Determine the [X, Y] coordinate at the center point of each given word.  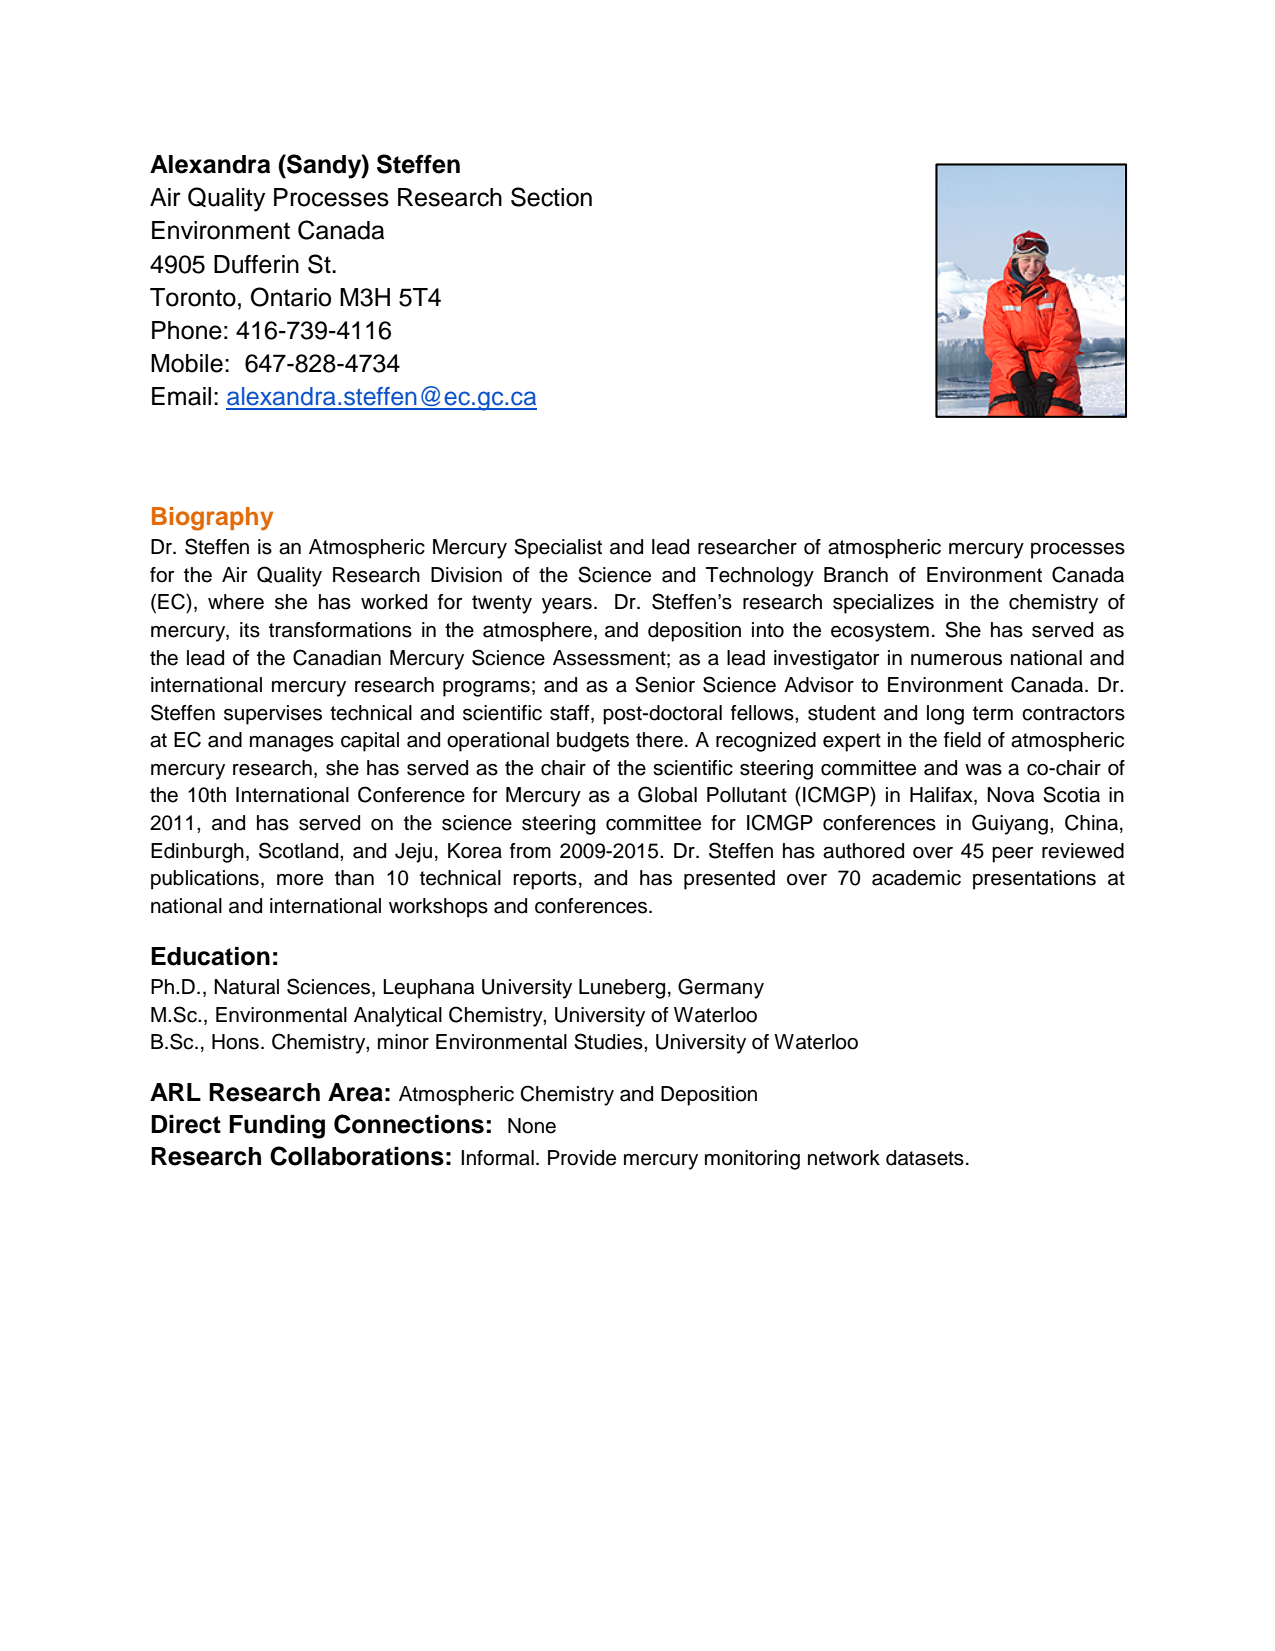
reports [545, 880]
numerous [956, 660]
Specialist [558, 548]
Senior [665, 684]
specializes [883, 604]
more [300, 880]
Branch [856, 575]
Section [551, 197]
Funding [277, 1127]
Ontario [291, 297]
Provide [582, 1158]
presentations [1034, 880]
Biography [212, 519]
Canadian [337, 657]
